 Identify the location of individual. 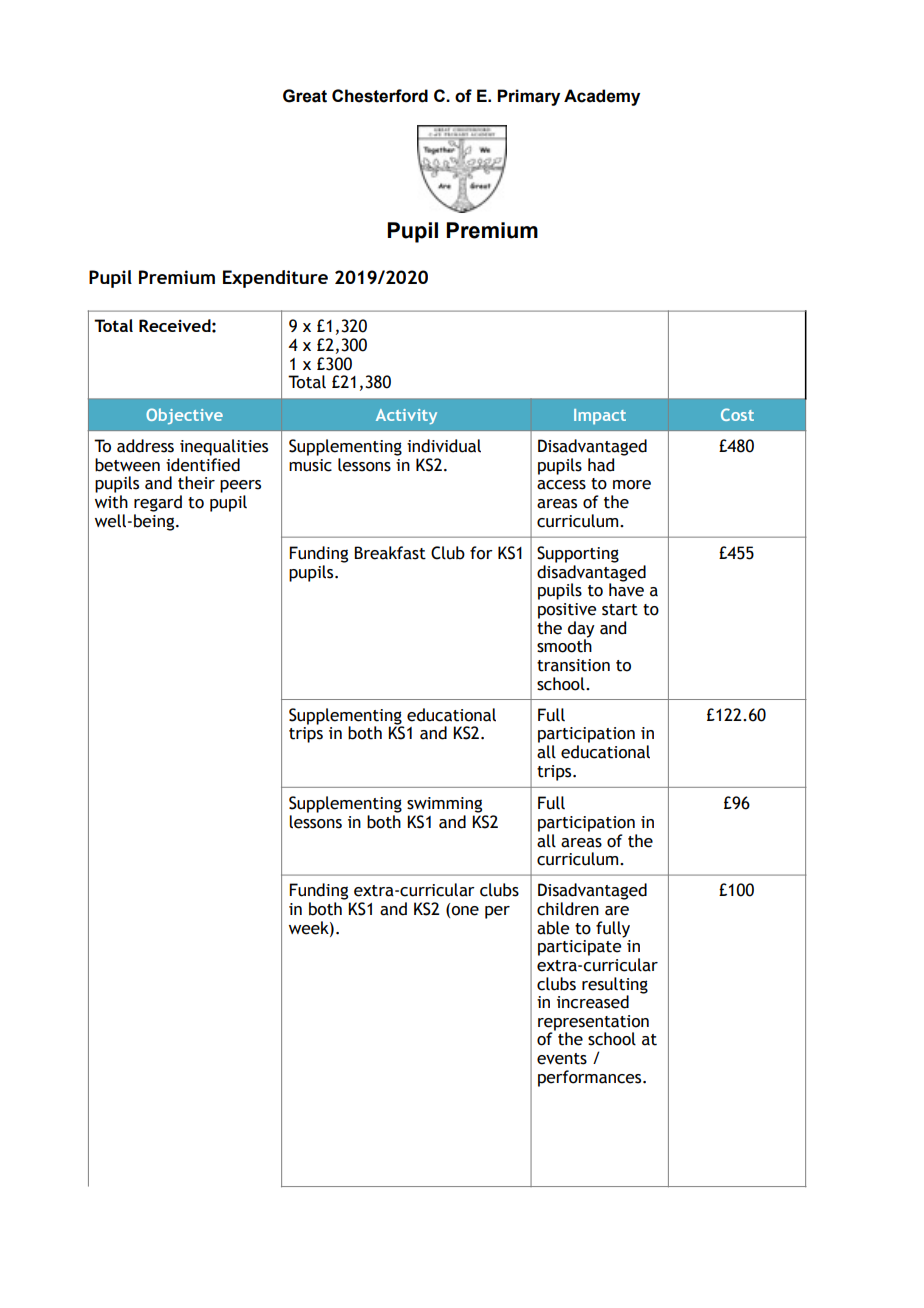
(444, 446).
